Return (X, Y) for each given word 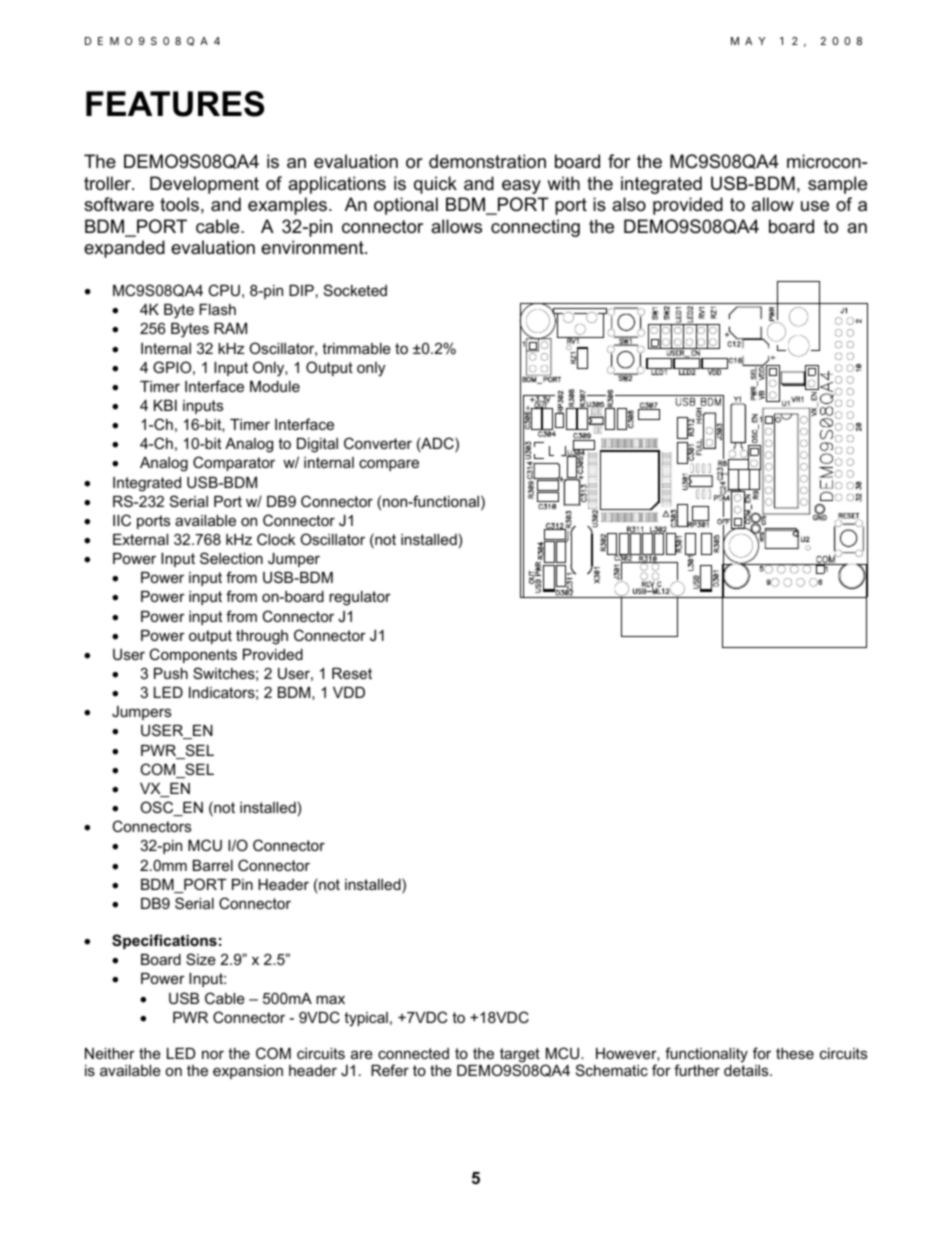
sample (837, 185)
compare (389, 465)
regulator (360, 598)
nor (213, 1054)
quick (435, 185)
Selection (231, 558)
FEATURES (175, 104)
